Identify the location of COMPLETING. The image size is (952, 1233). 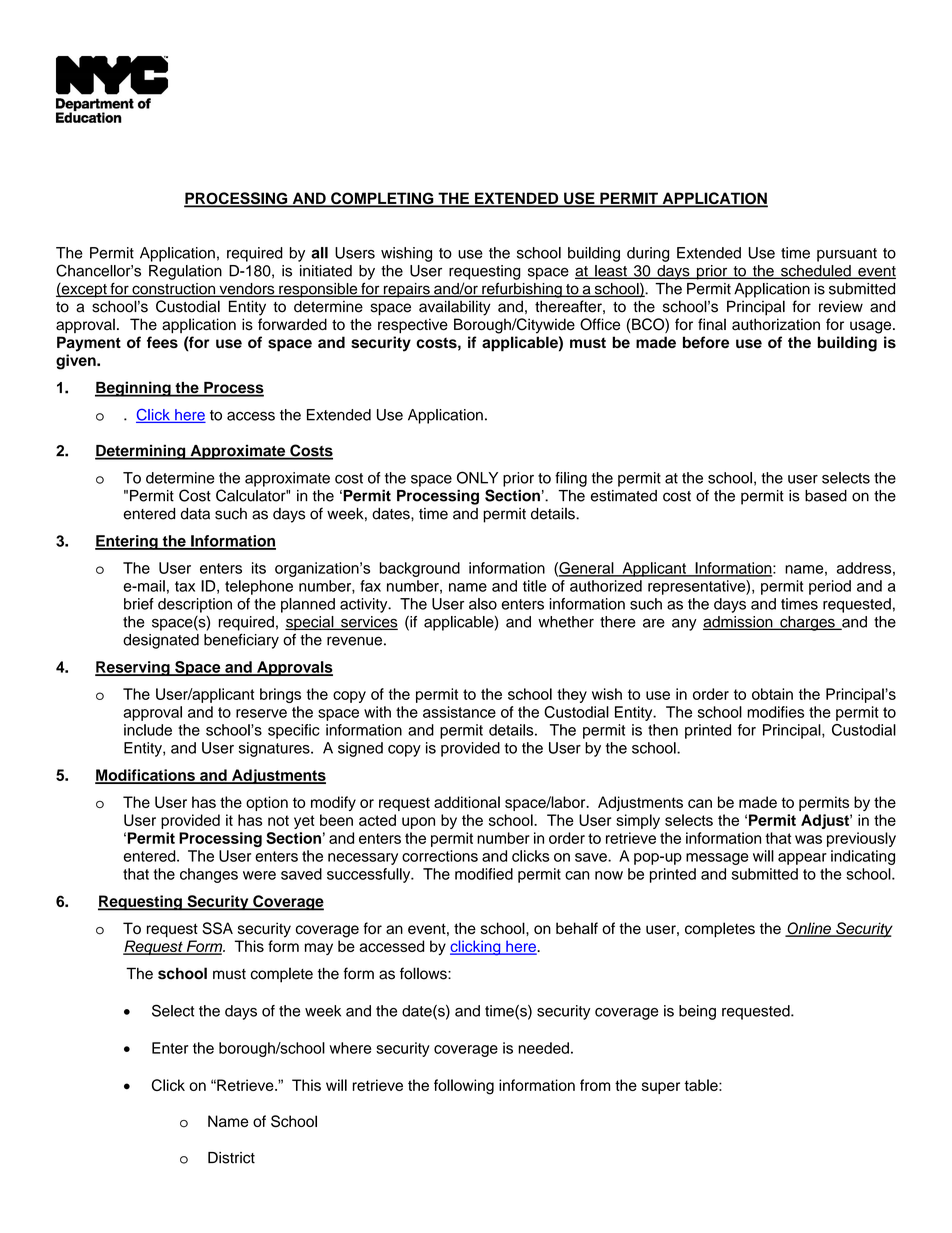
(382, 199).
